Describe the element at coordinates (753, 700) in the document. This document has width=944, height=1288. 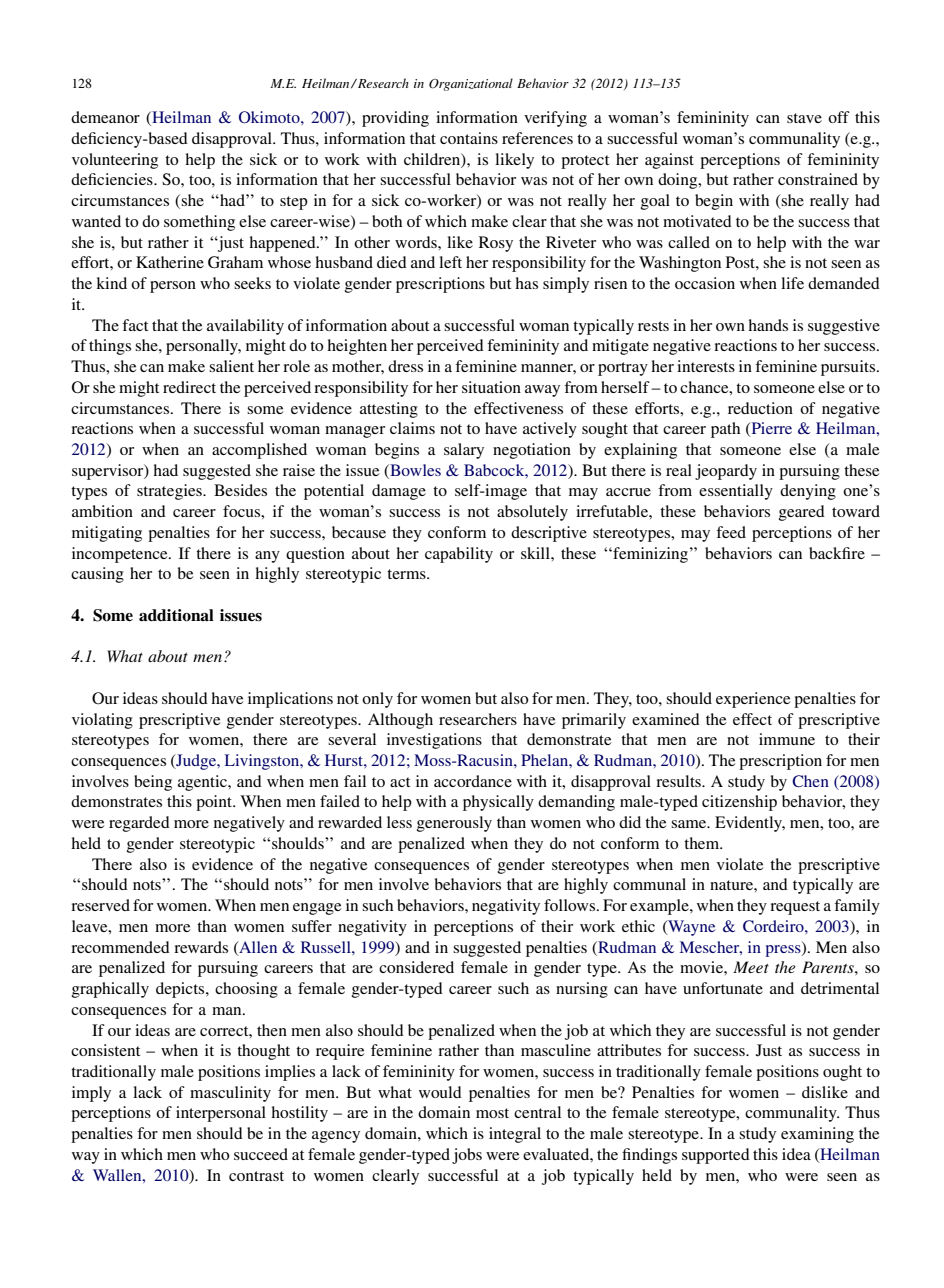
I see `experience` at that location.
